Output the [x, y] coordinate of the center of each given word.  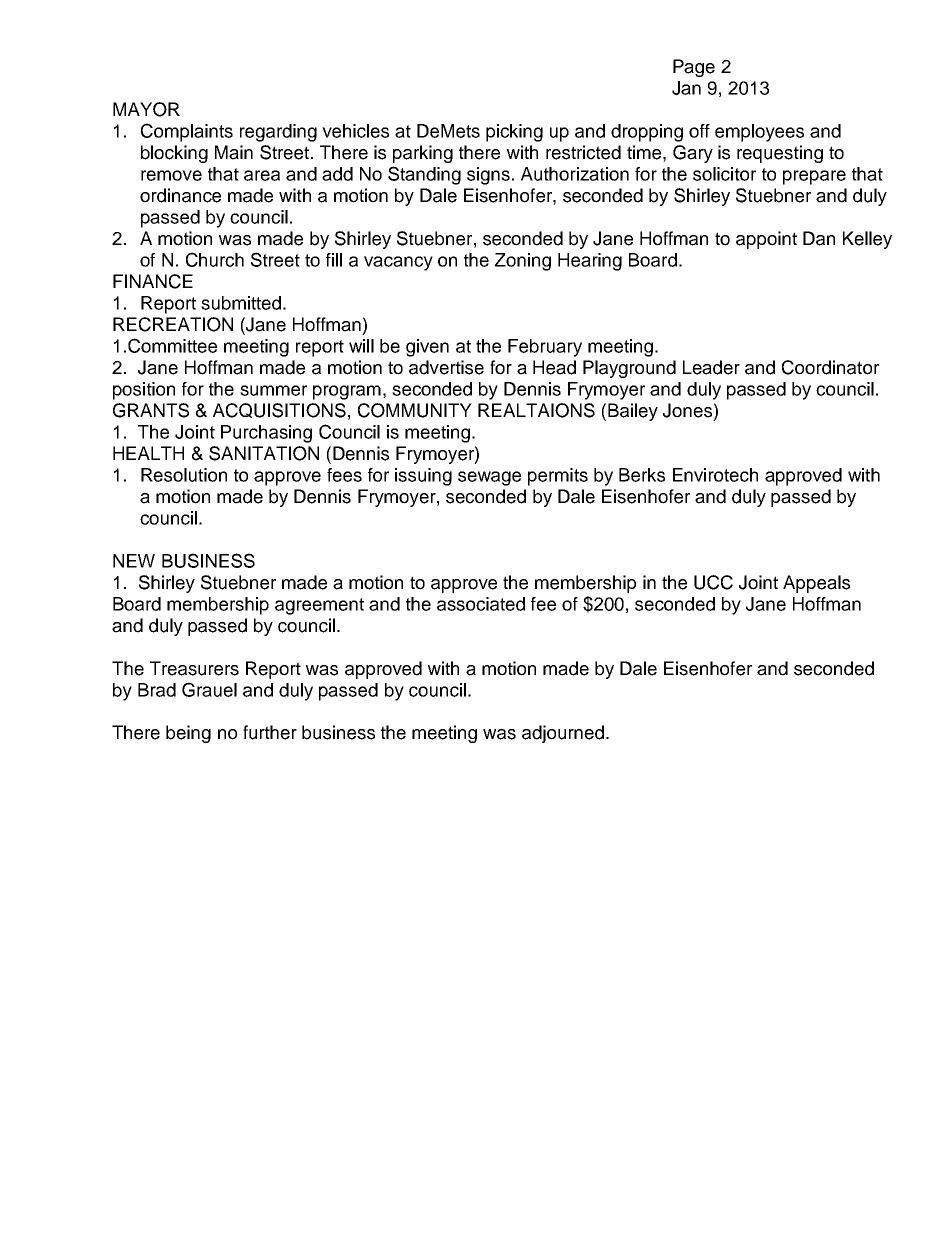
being [188, 734]
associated [481, 604]
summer [273, 390]
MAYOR [146, 109]
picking [514, 133]
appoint [766, 240]
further [270, 732]
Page [694, 68]
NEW [134, 561]
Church [215, 259]
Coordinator [830, 367]
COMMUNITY [415, 410]
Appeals [816, 584]
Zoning [523, 262]
